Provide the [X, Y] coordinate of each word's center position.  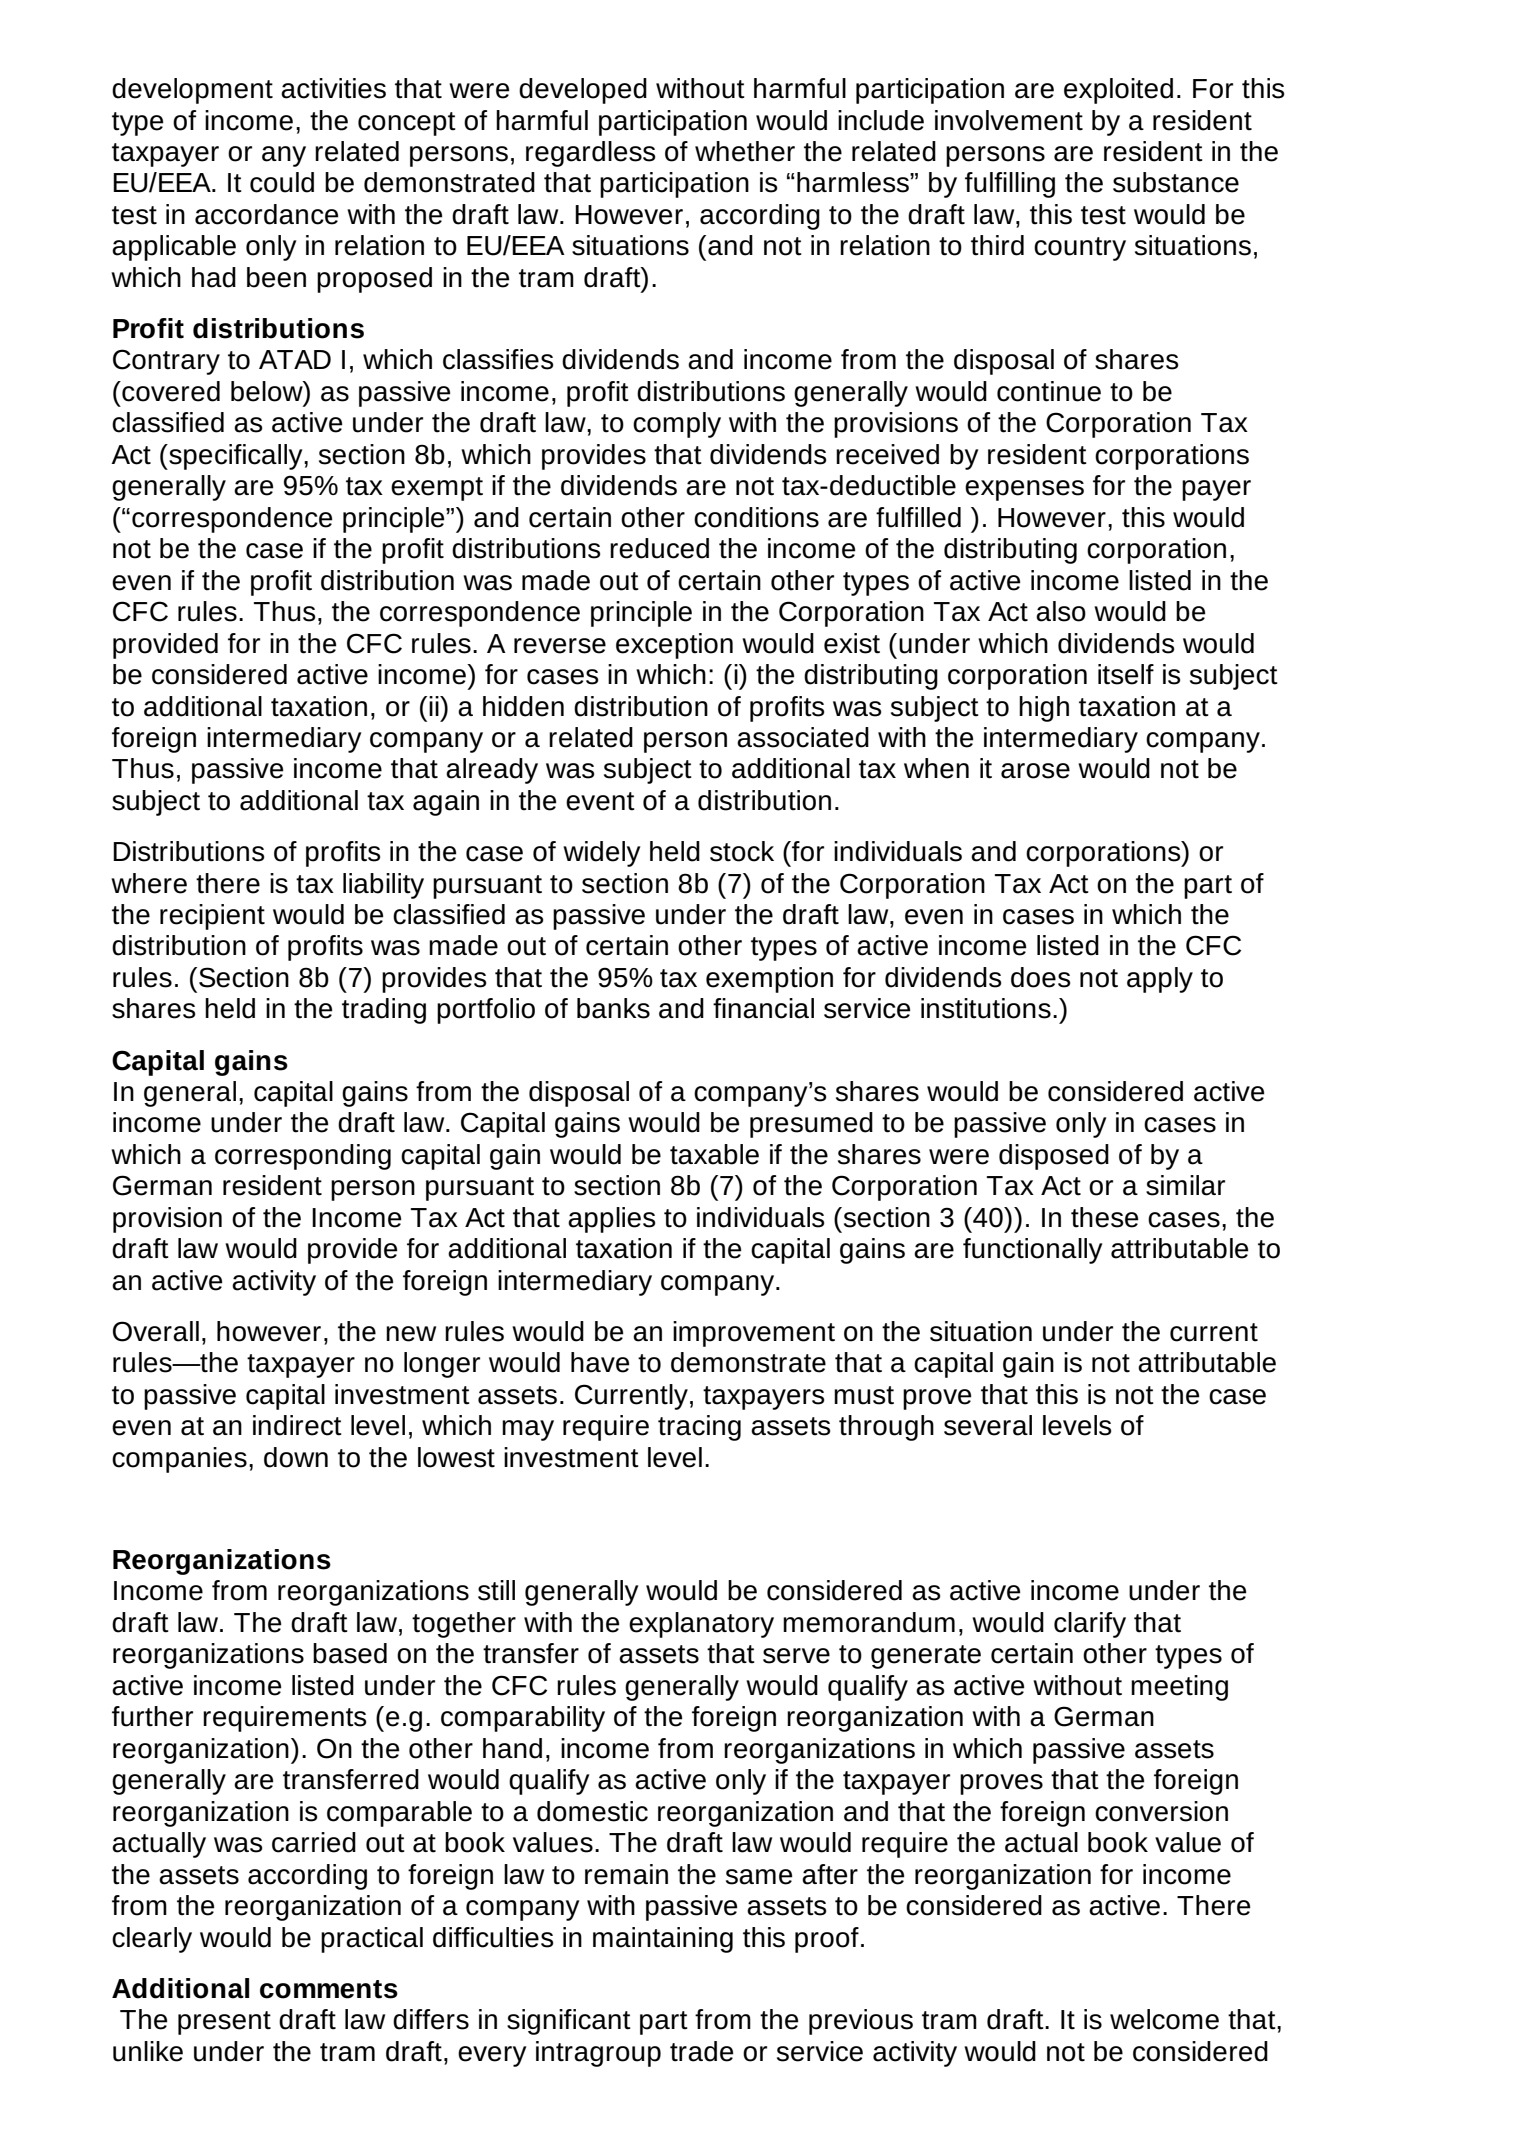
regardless [590, 154]
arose [1035, 771]
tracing [699, 1428]
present [224, 2023]
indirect [297, 1425]
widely [601, 854]
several [988, 1425]
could [282, 182]
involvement [1009, 120]
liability [383, 886]
